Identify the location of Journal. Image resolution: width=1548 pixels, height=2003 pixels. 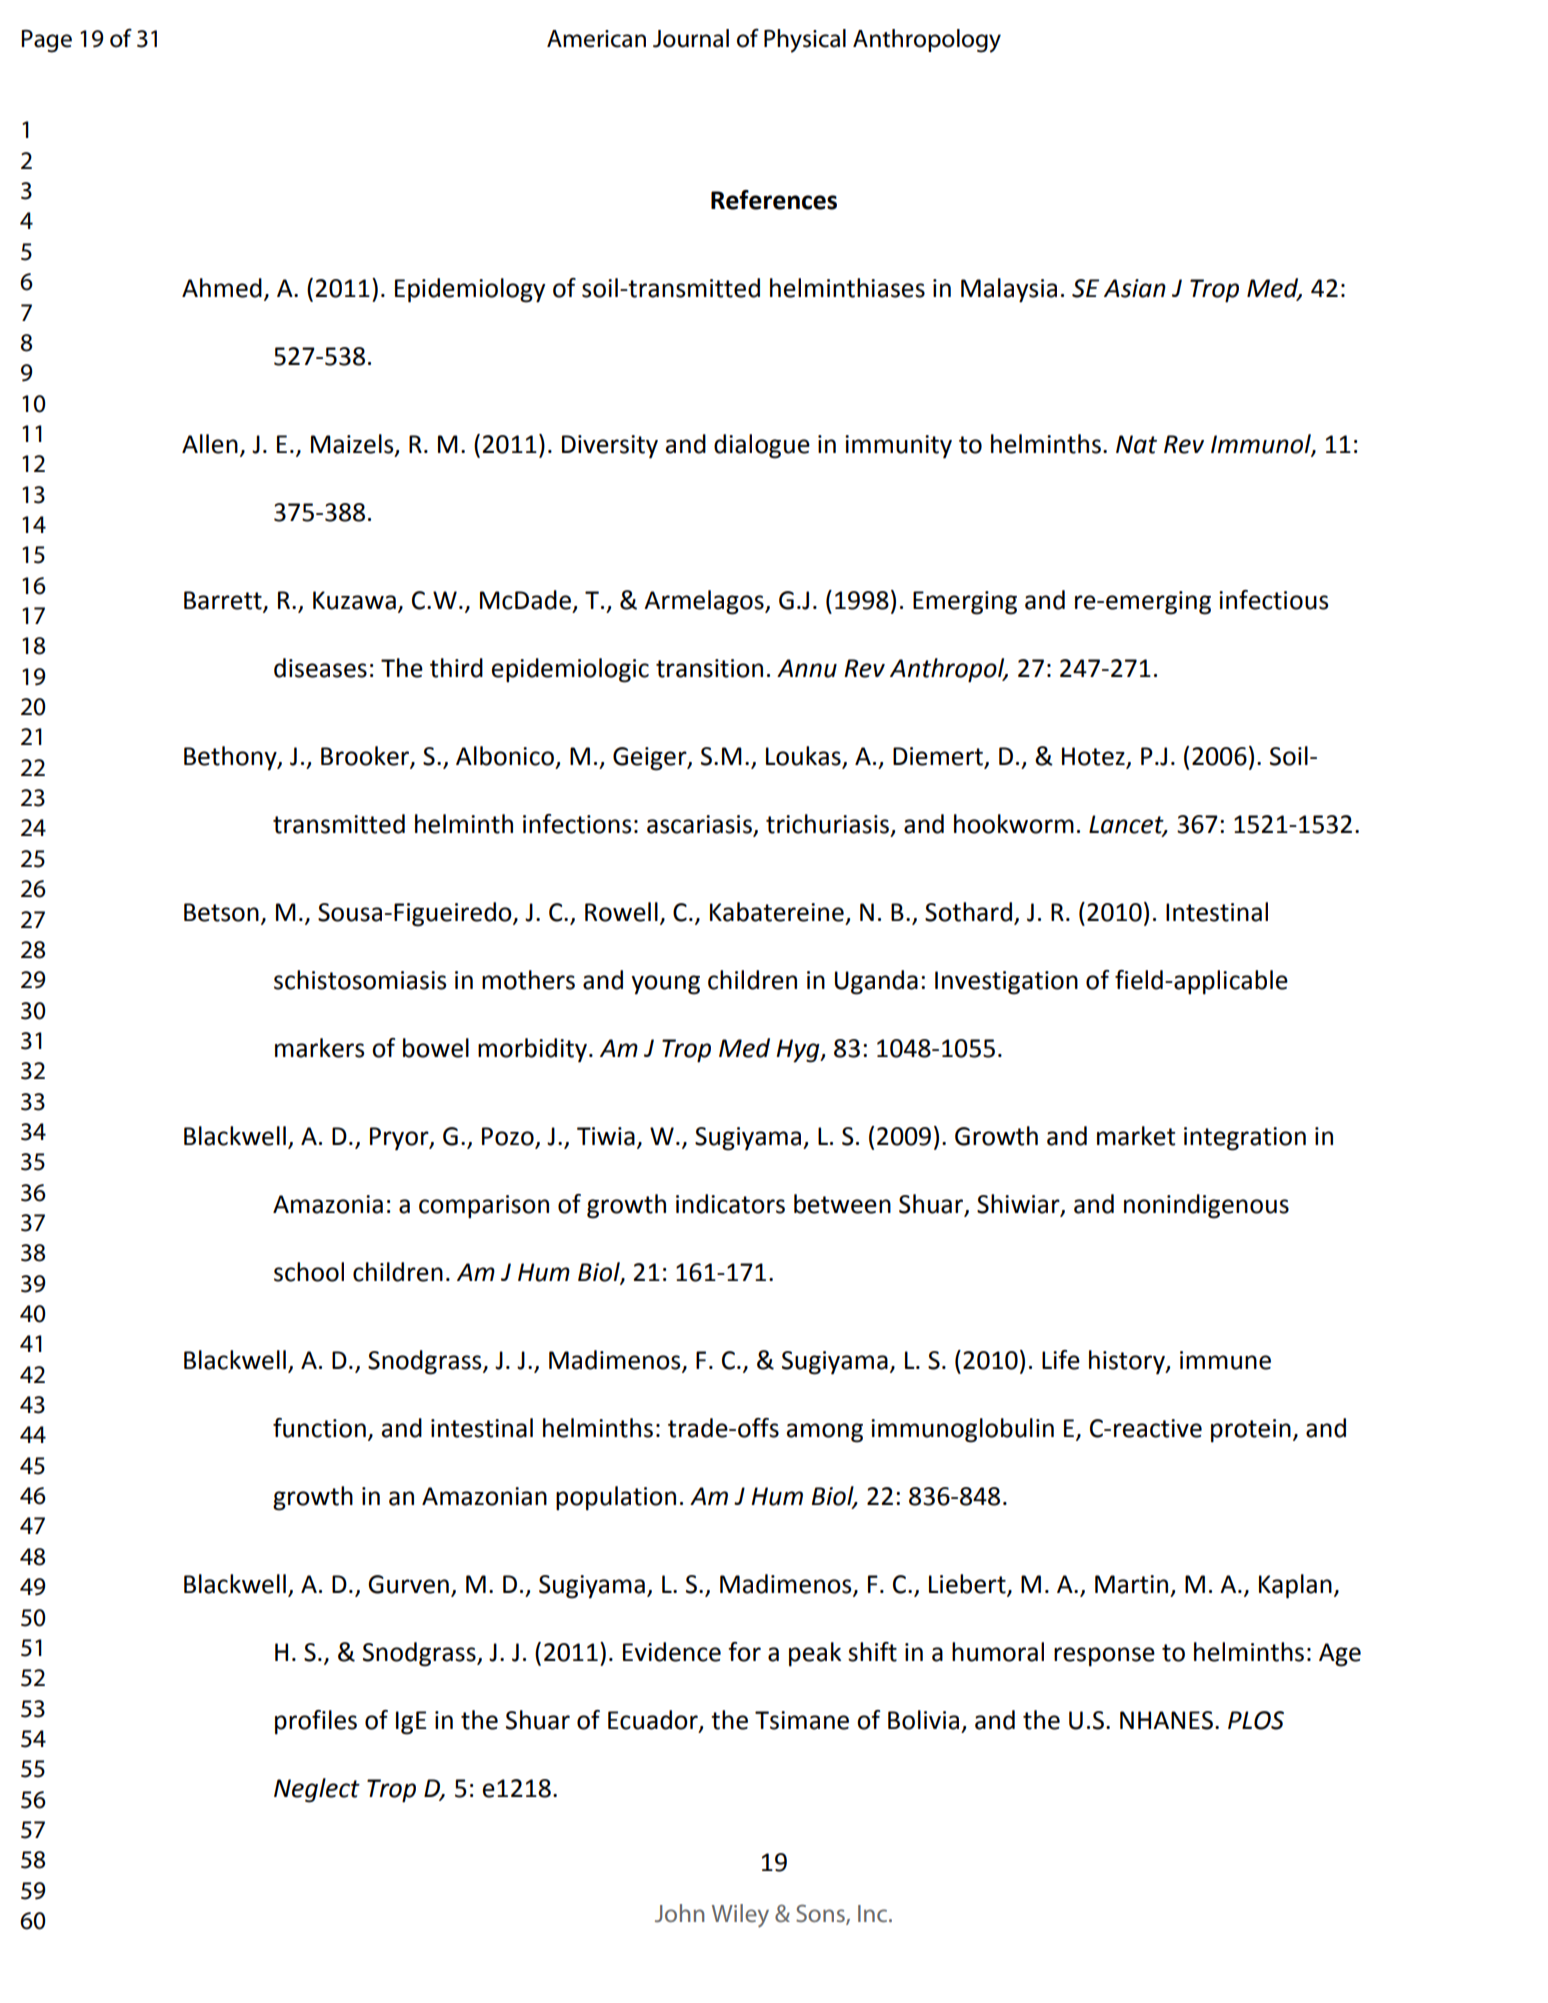
(691, 38).
